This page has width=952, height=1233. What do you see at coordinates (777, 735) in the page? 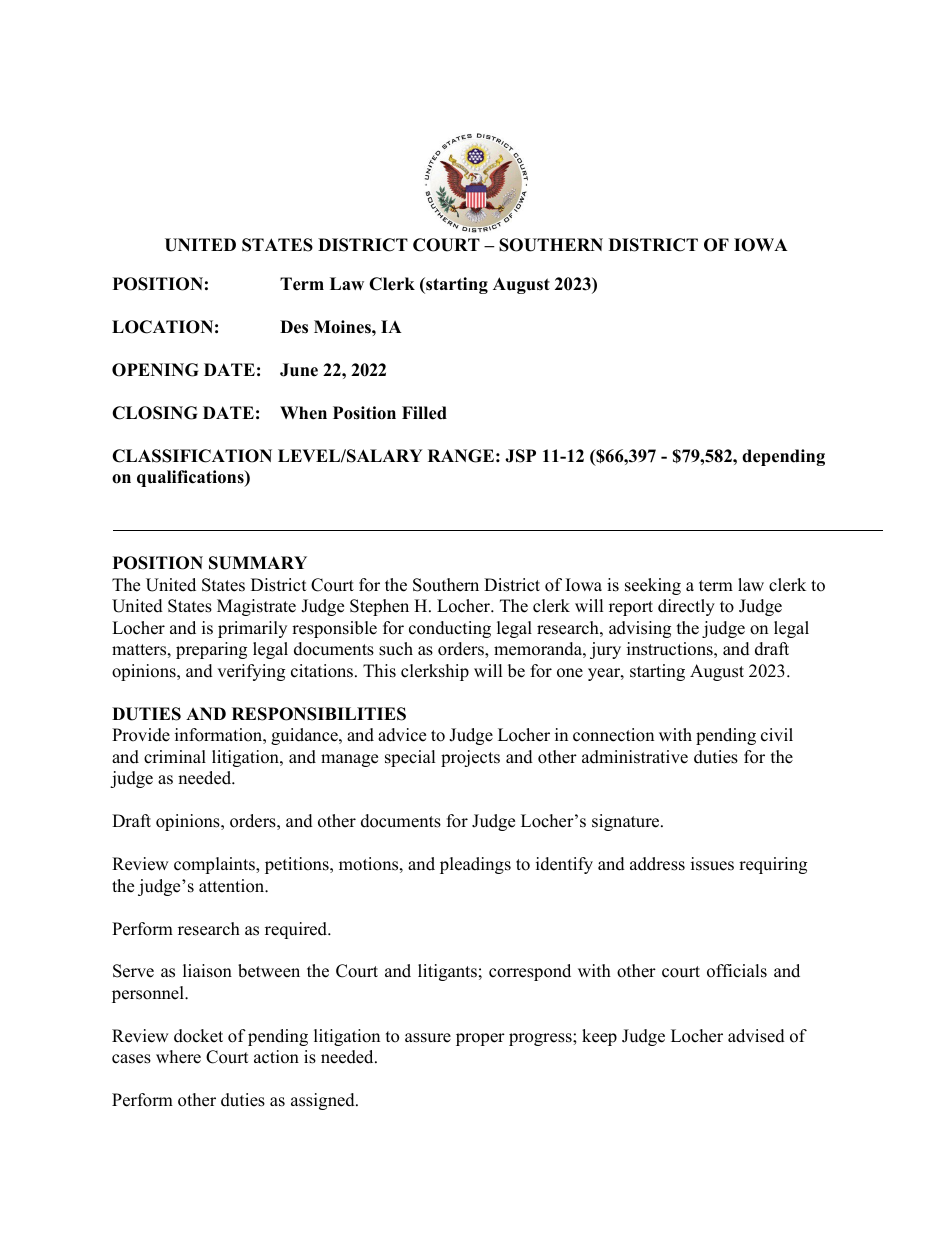
I see `civil` at bounding box center [777, 735].
